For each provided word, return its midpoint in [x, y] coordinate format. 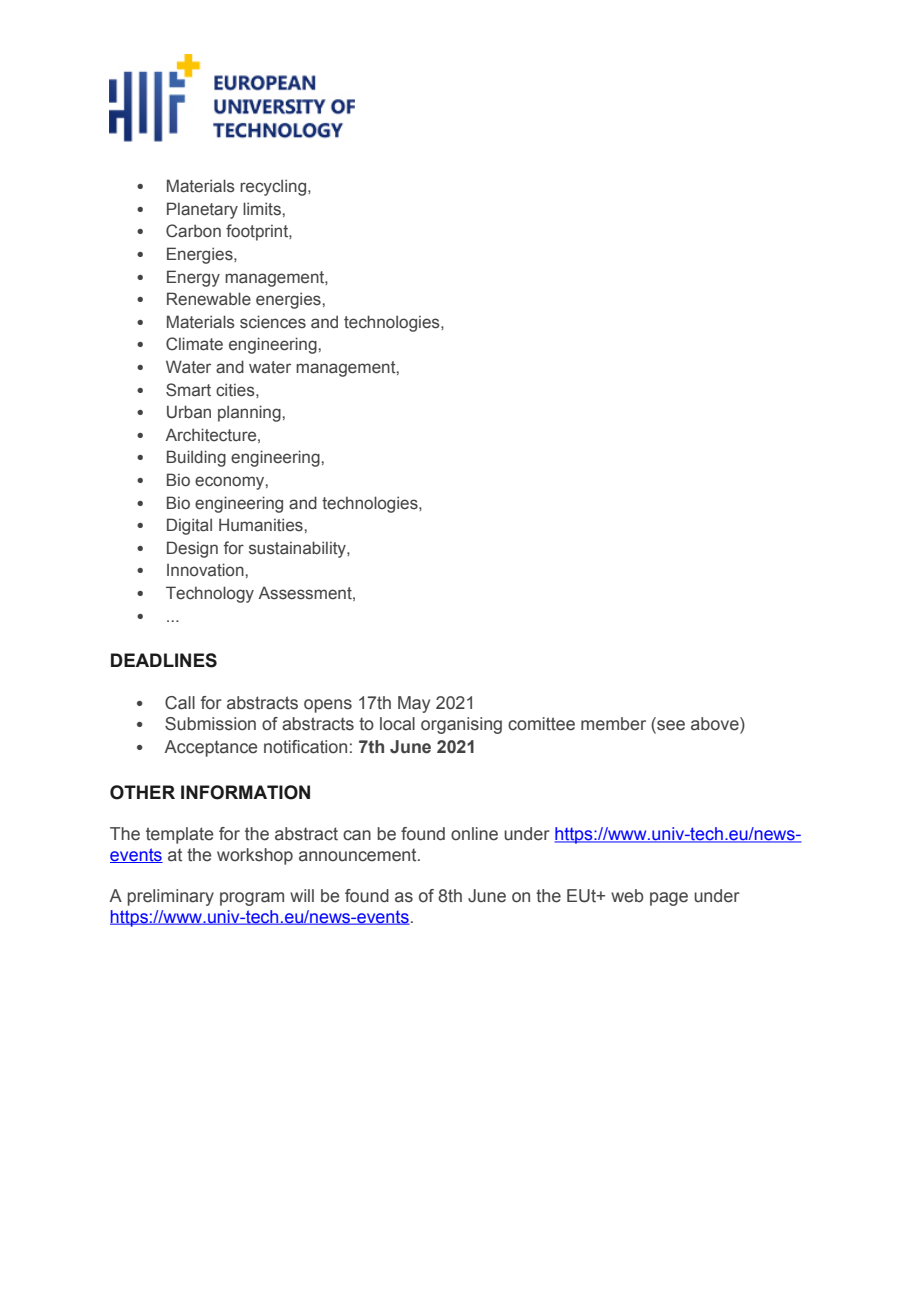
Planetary [202, 210]
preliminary [170, 897]
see [670, 724]
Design [192, 549]
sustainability [298, 549]
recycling [274, 187]
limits [262, 209]
